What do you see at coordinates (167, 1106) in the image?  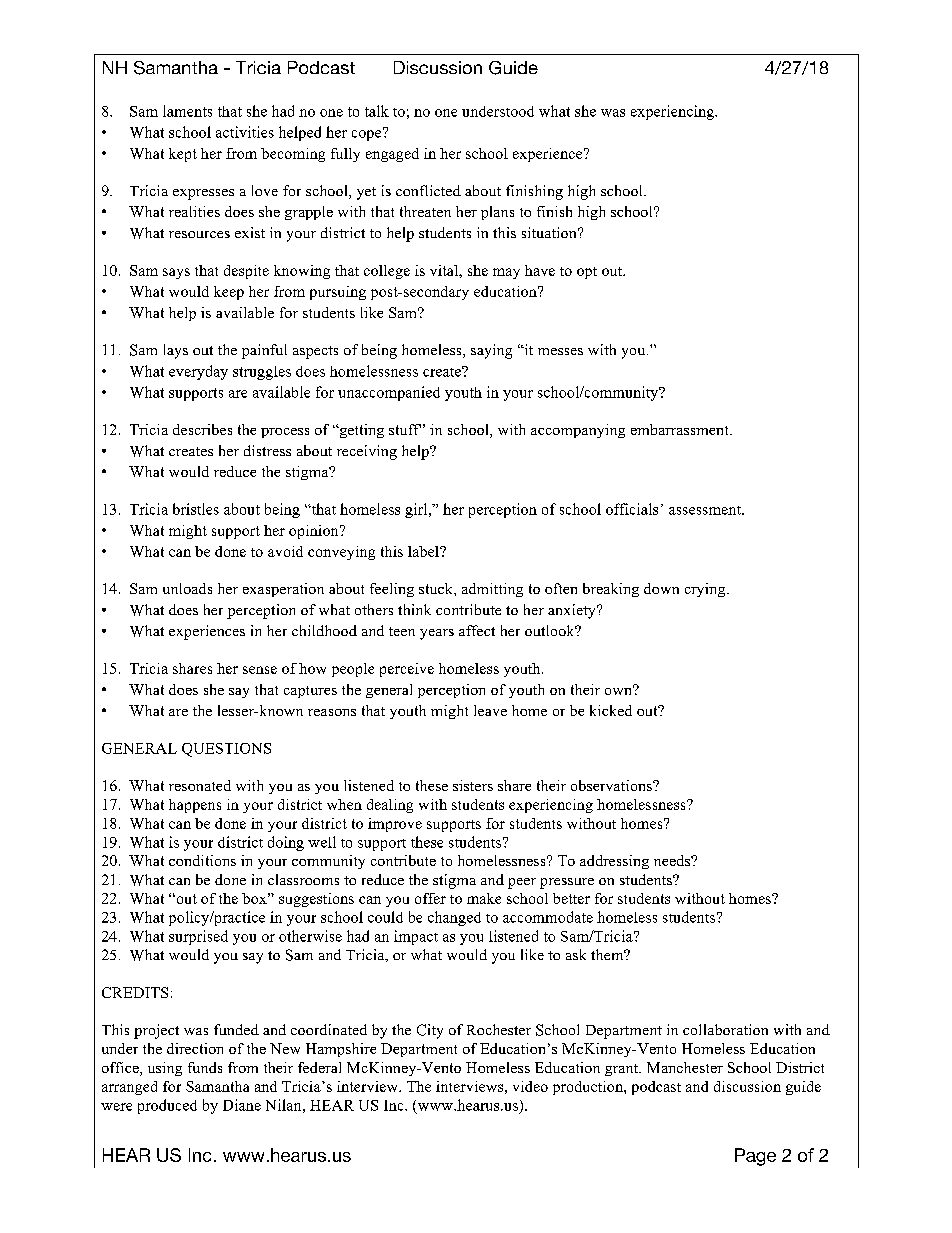 I see `produced` at bounding box center [167, 1106].
